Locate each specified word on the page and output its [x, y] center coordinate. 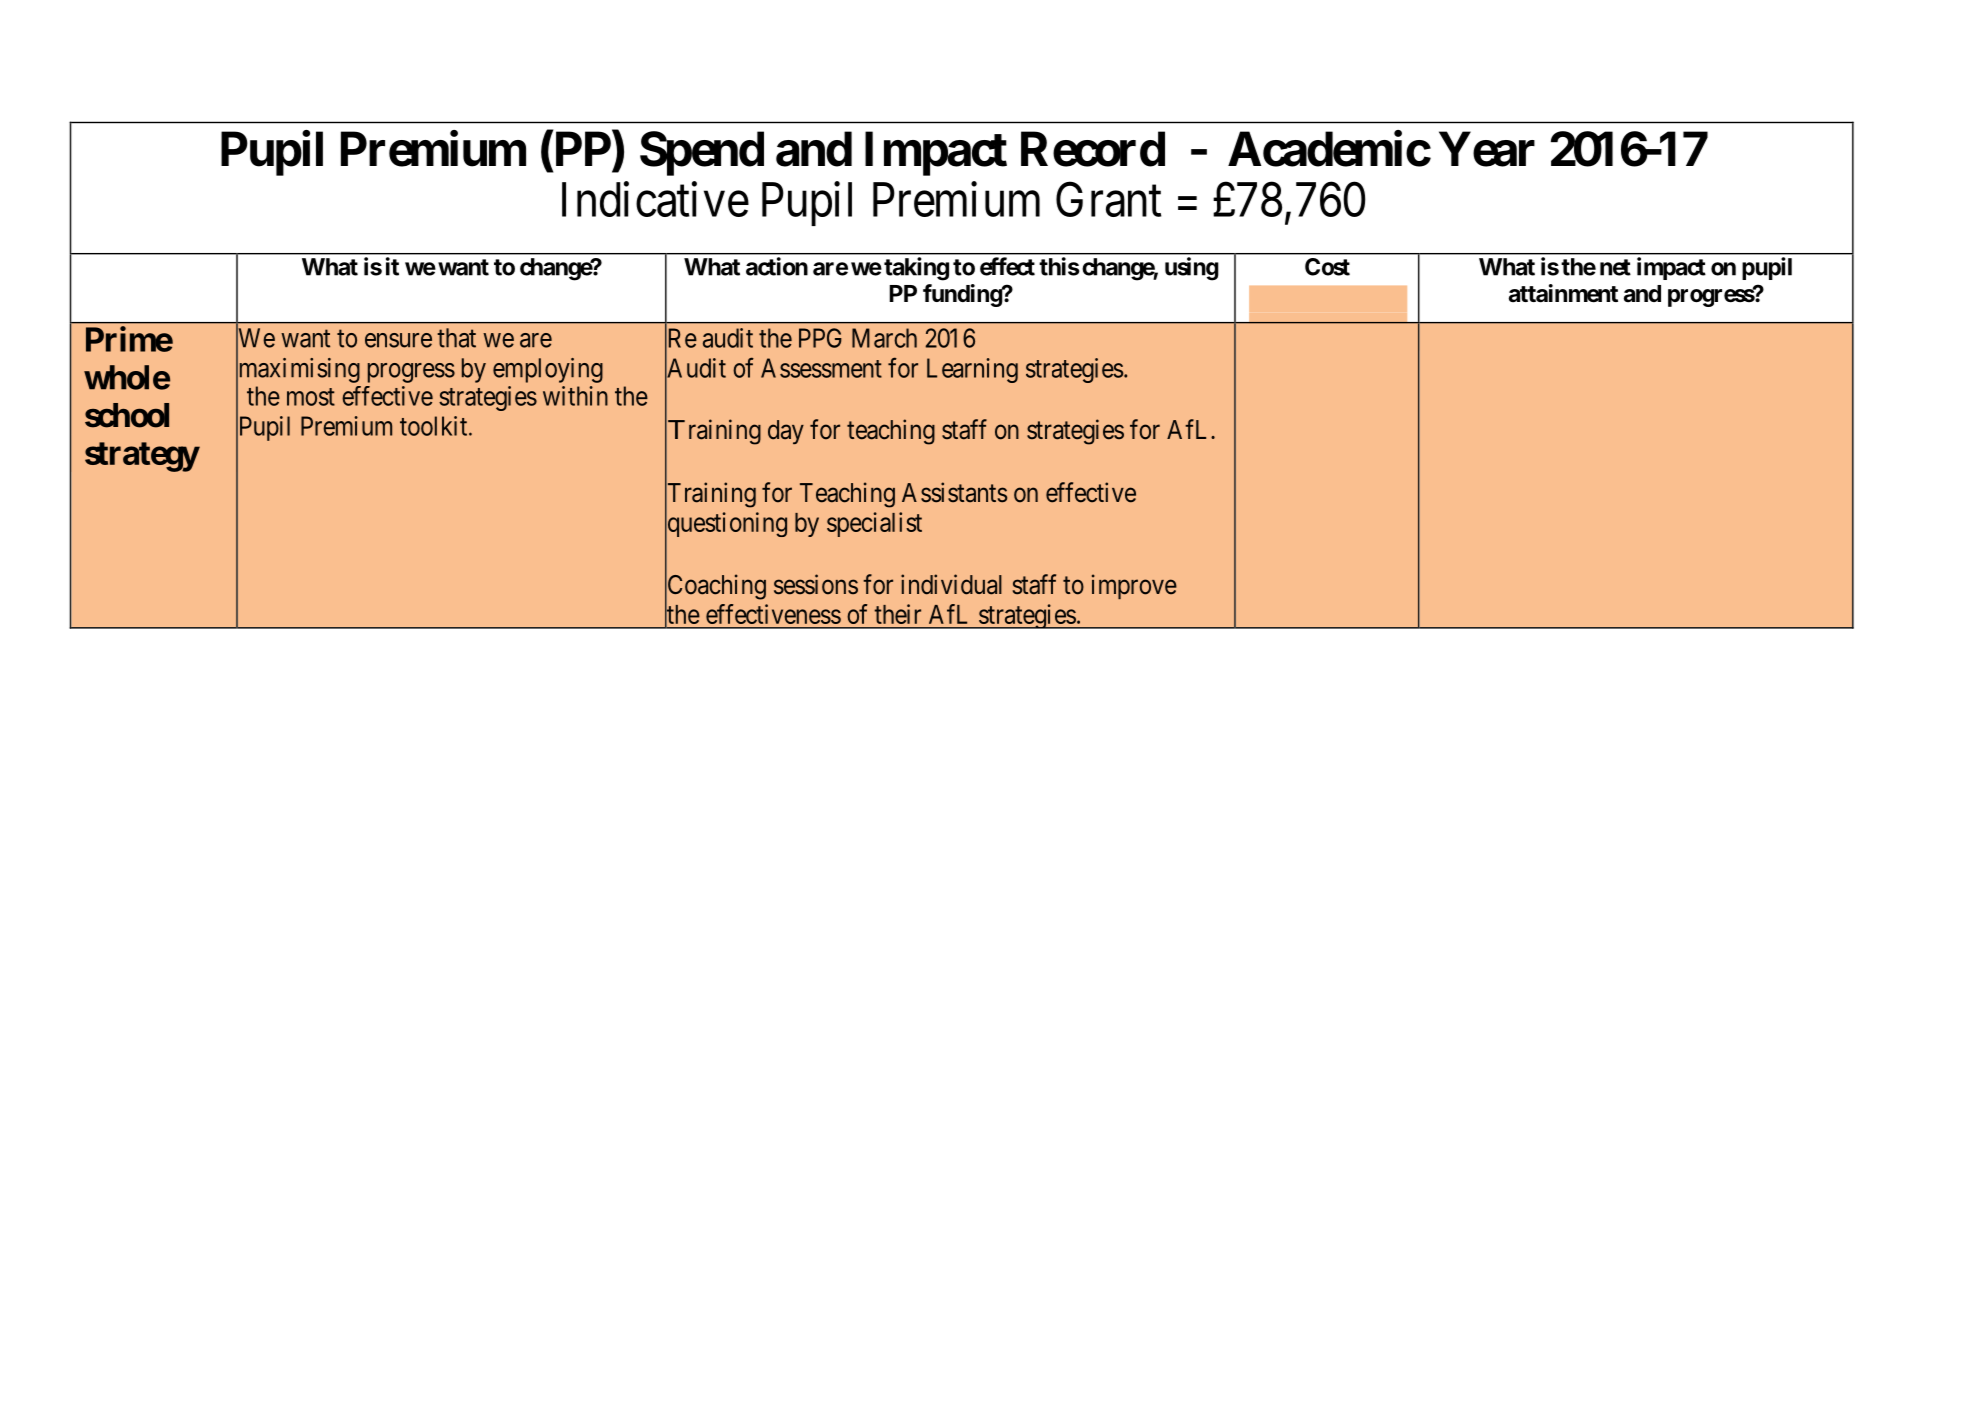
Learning [972, 370]
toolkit [435, 426]
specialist [874, 524]
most [311, 397]
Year [1487, 149]
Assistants [954, 492]
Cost [1327, 267]
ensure [398, 340]
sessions [816, 584]
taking [916, 269]
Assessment [821, 368]
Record [1093, 149]
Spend [702, 153]
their [897, 614]
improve [1134, 586]
